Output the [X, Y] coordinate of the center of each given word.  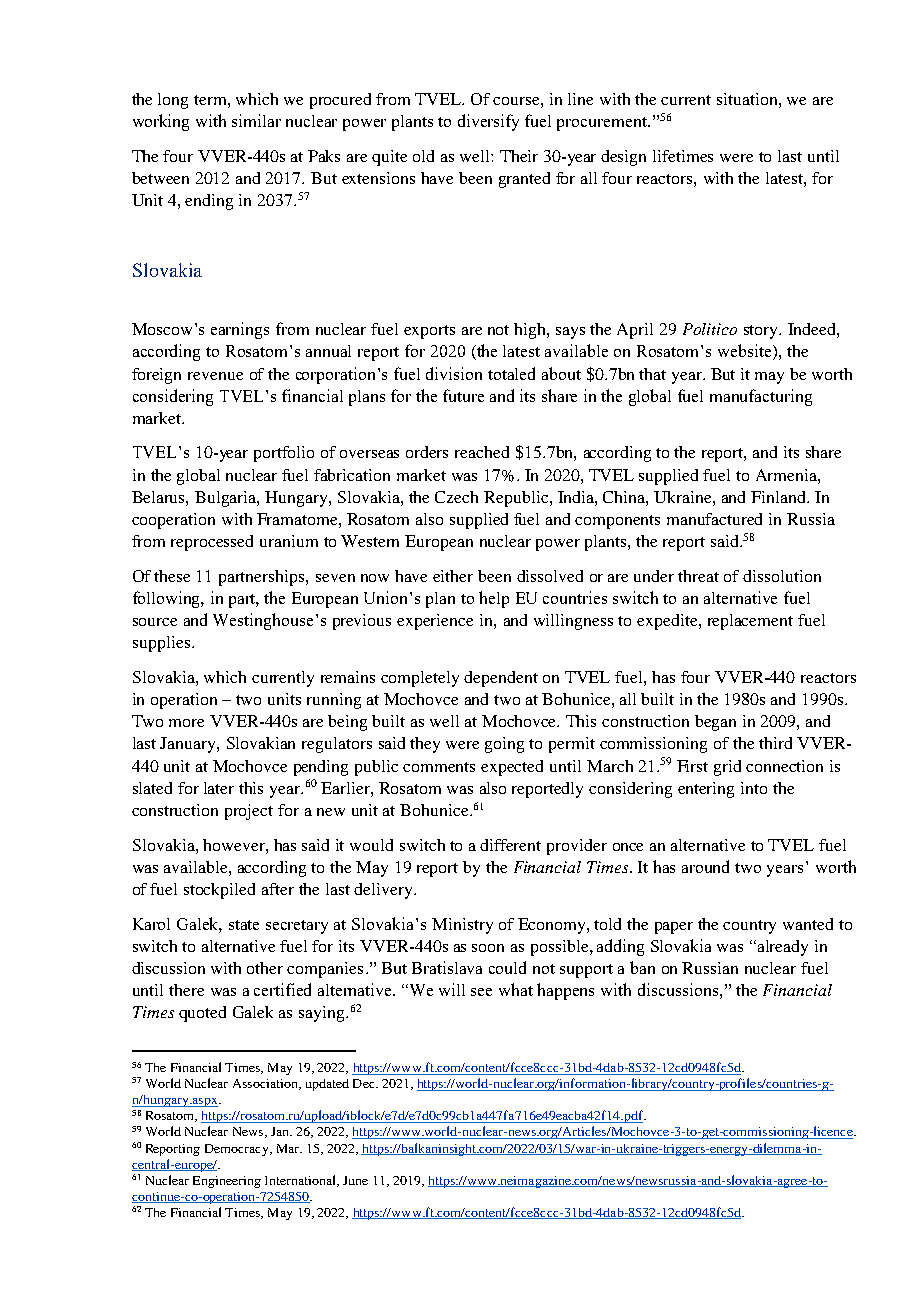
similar [256, 120]
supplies [161, 644]
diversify [488, 122]
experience [435, 622]
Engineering [227, 1182]
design [623, 158]
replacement [750, 622]
